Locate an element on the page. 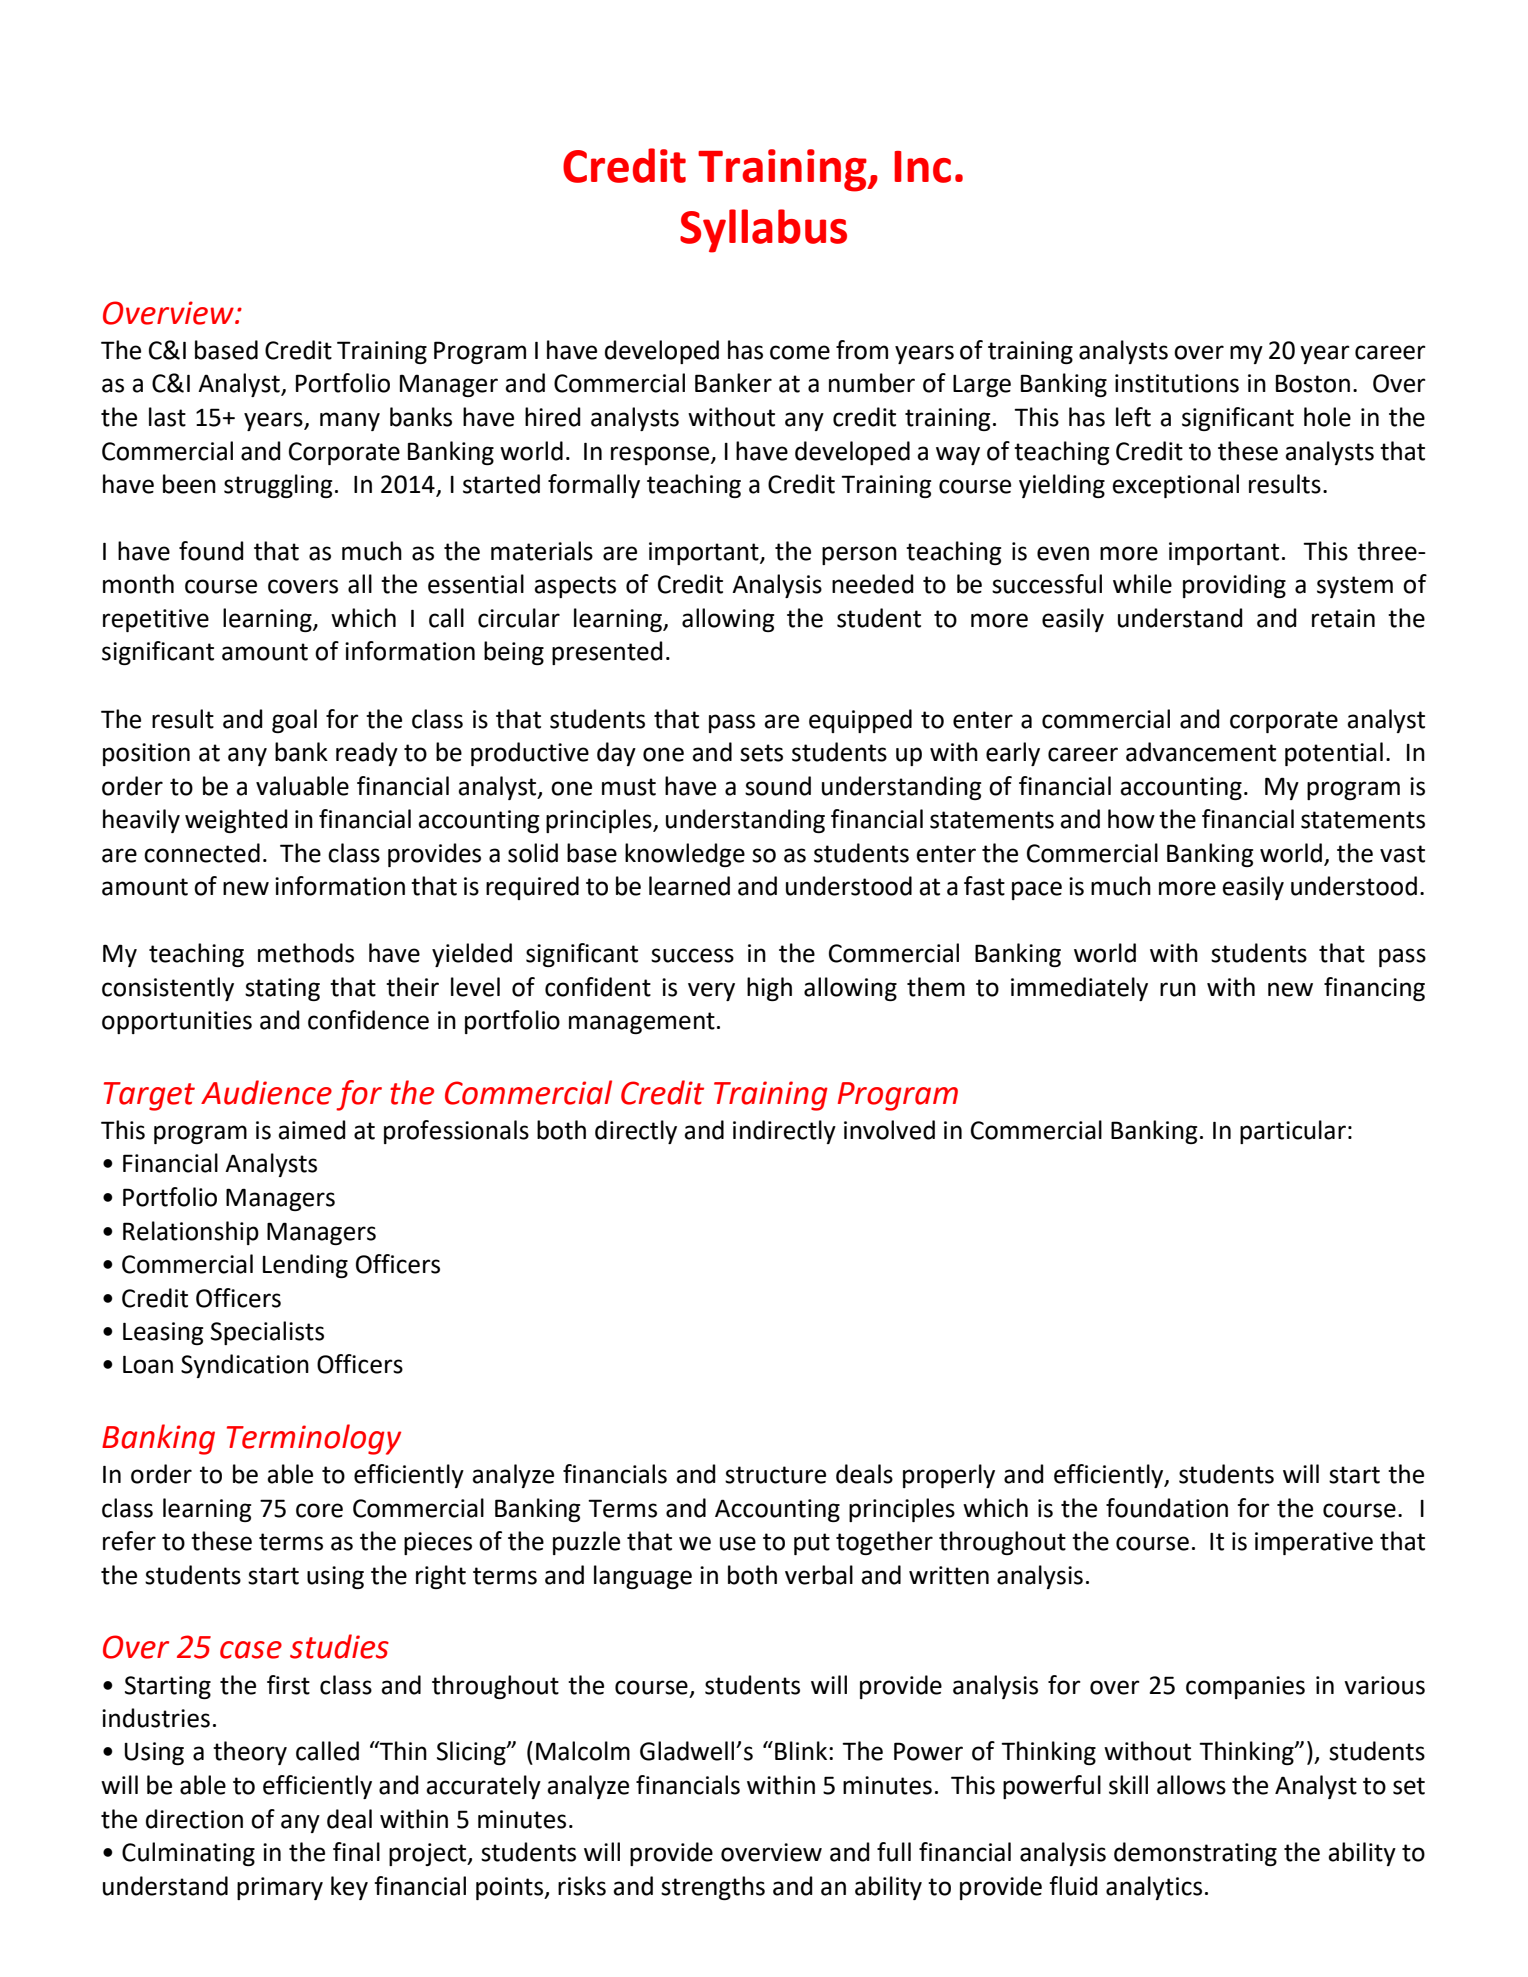 The height and width of the image is (1977, 1528). strengths is located at coordinates (713, 1888).
